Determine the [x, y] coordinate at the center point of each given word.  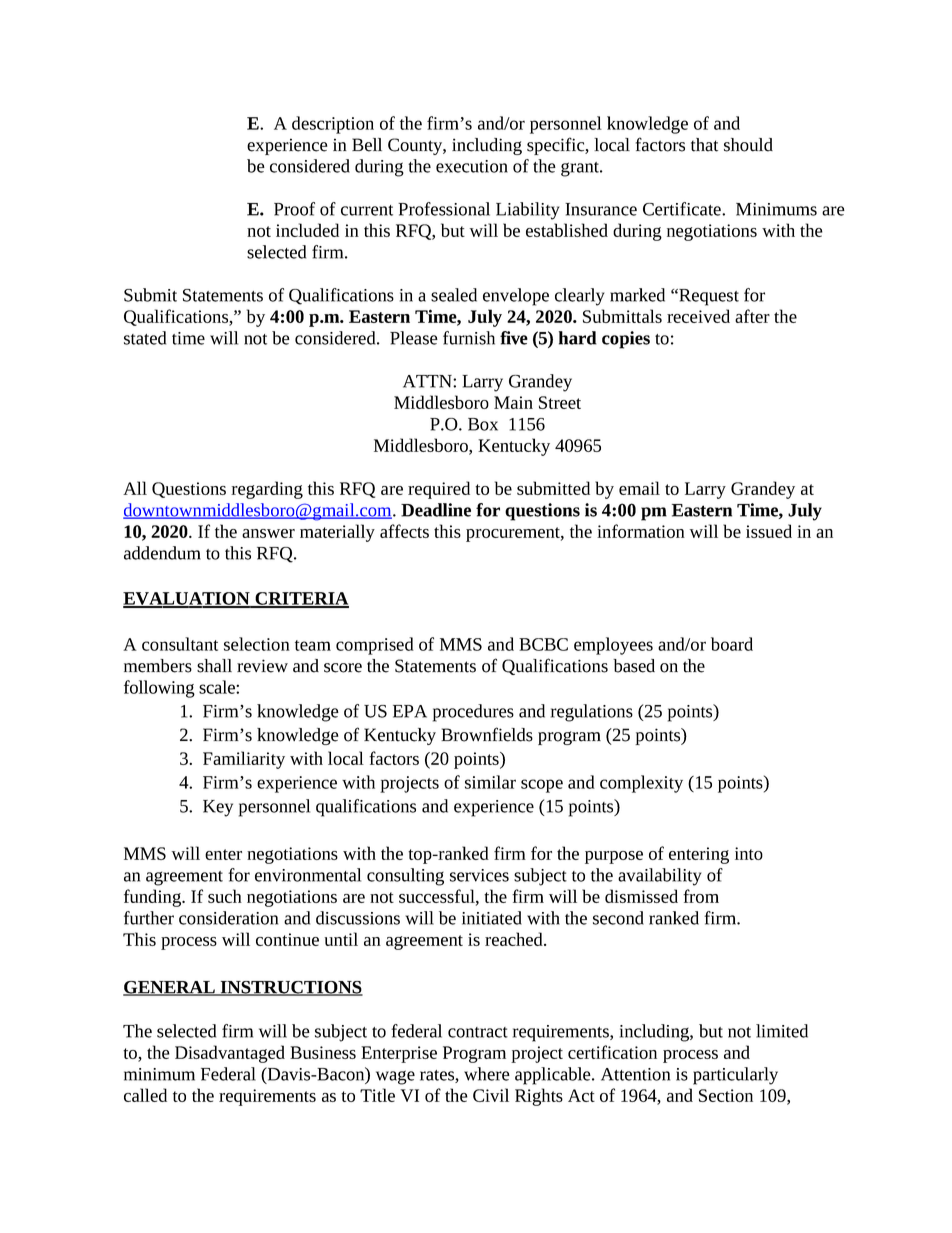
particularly [735, 1076]
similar [490, 782]
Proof [294, 209]
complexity [641, 784]
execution [472, 166]
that [704, 145]
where [487, 1074]
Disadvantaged [230, 1054]
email [639, 488]
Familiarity [244, 760]
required [439, 490]
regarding [267, 490]
